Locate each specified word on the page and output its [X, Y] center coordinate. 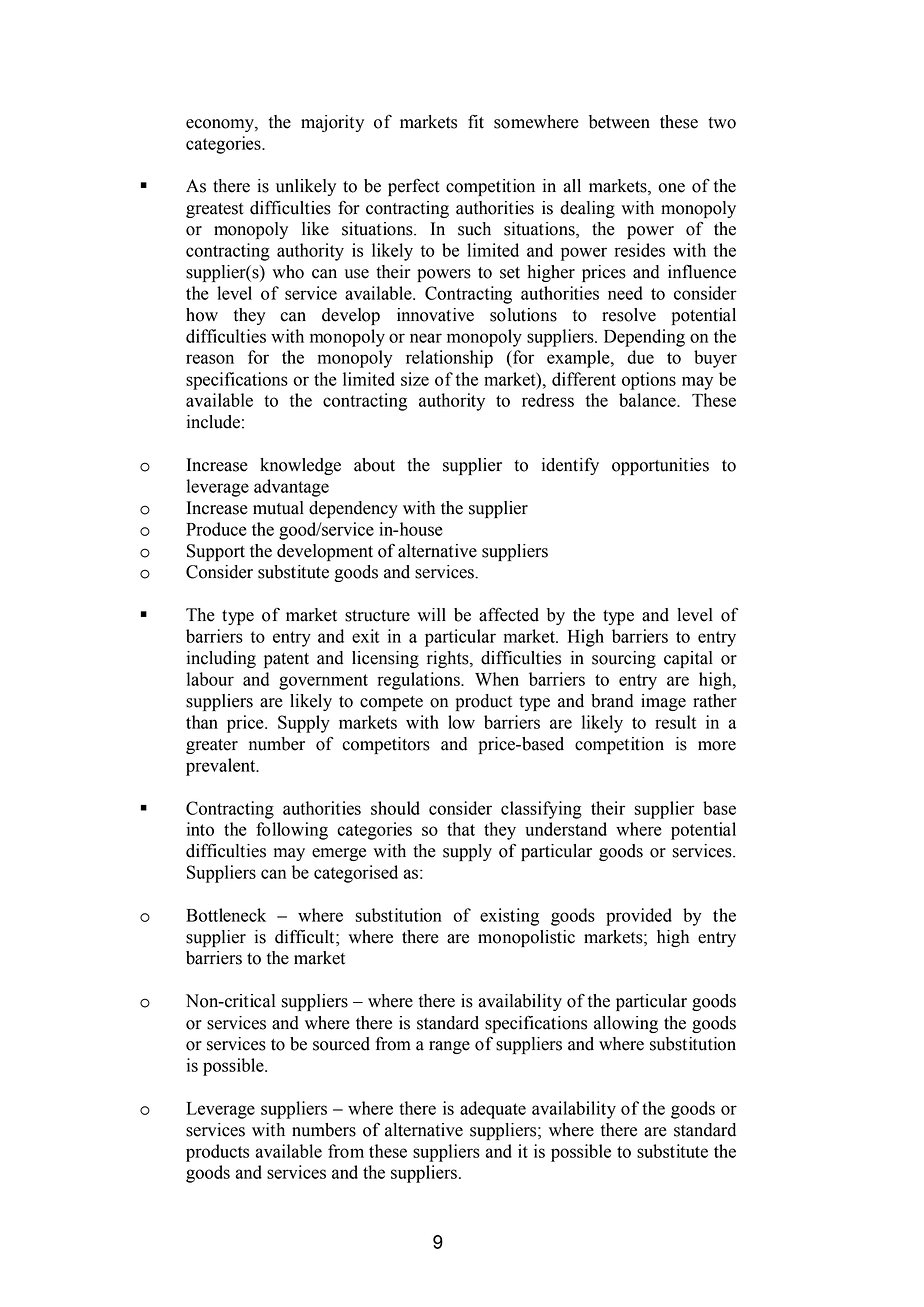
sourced [341, 1044]
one [671, 188]
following [292, 831]
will [431, 614]
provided [639, 917]
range [449, 1047]
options [649, 381]
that [461, 829]
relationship [449, 359]
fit [476, 122]
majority [332, 123]
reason [210, 359]
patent [286, 660]
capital [688, 659]
